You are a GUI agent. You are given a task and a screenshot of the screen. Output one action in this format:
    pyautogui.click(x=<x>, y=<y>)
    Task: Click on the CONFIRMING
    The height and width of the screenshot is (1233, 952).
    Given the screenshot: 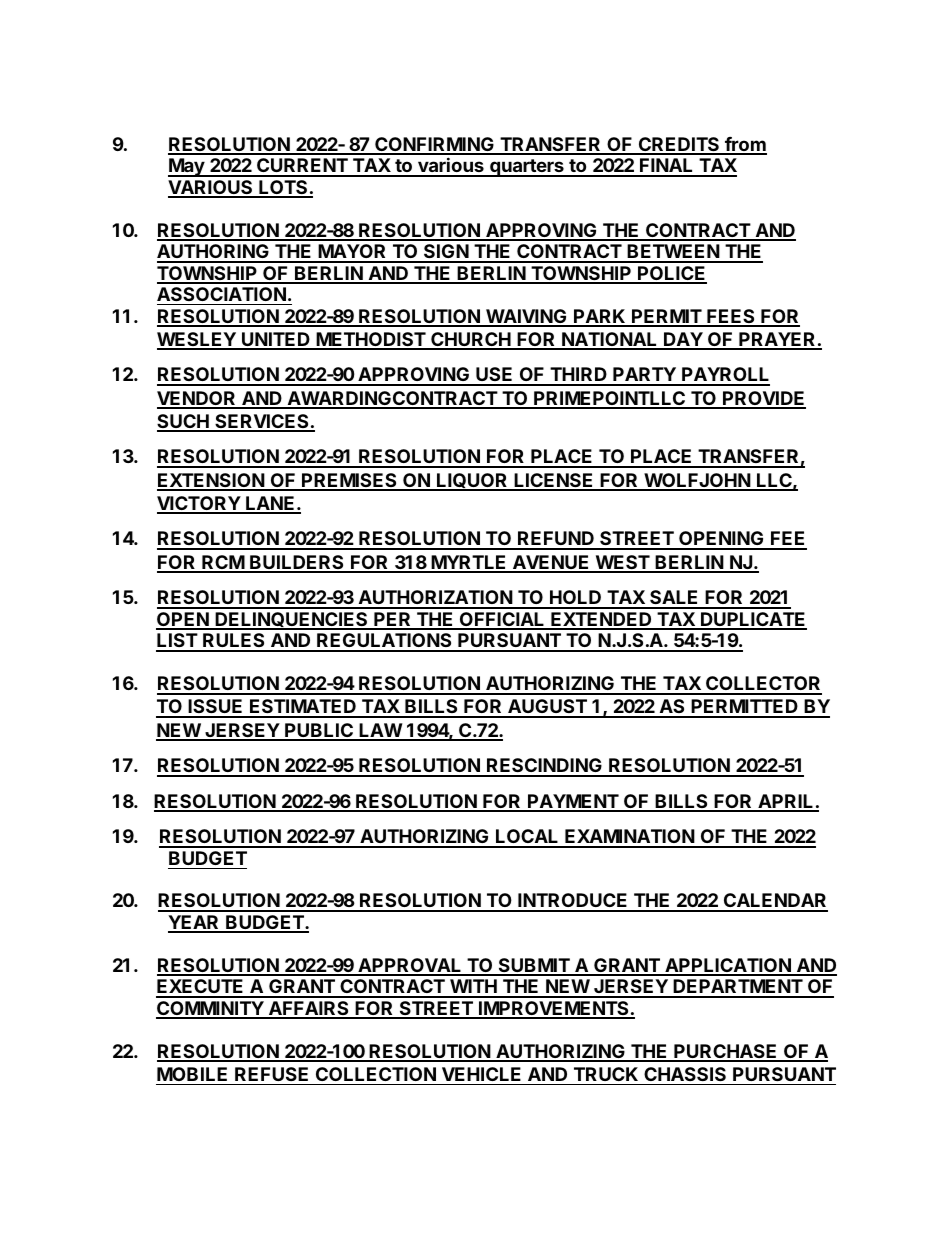 What is the action you would take?
    pyautogui.click(x=434, y=145)
